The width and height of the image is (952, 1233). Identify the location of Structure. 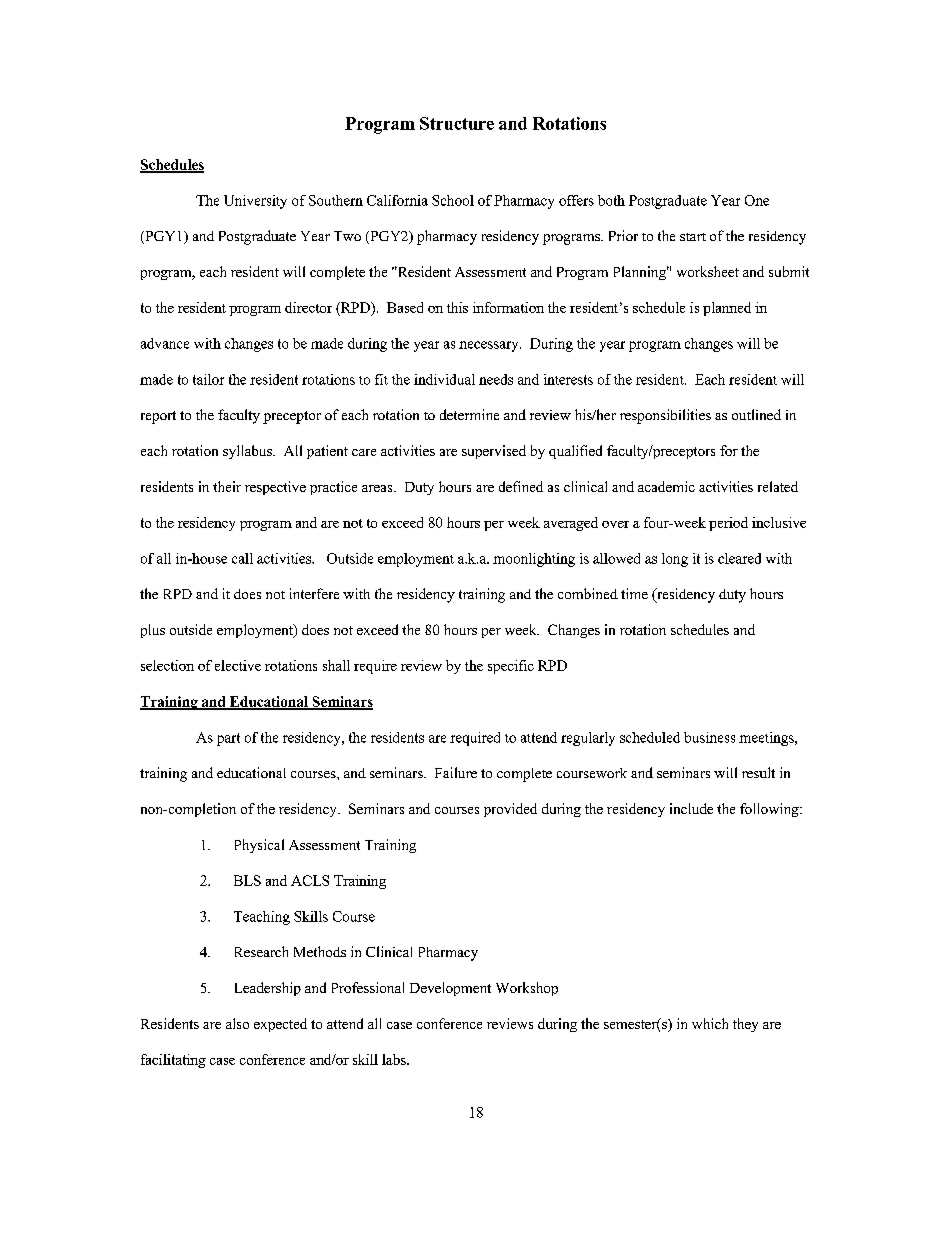
(457, 123).
